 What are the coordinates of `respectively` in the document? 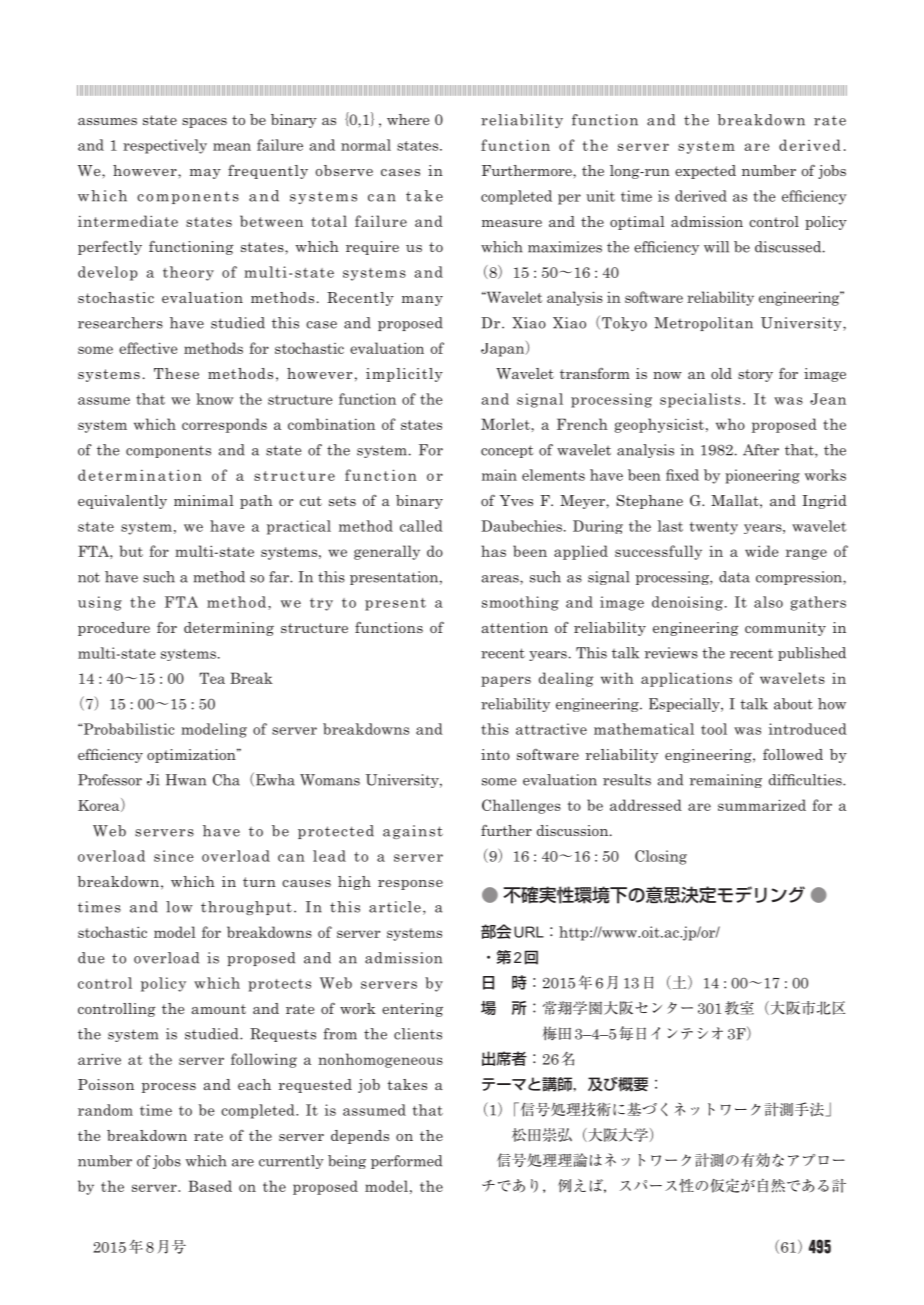 It's located at (165, 146).
